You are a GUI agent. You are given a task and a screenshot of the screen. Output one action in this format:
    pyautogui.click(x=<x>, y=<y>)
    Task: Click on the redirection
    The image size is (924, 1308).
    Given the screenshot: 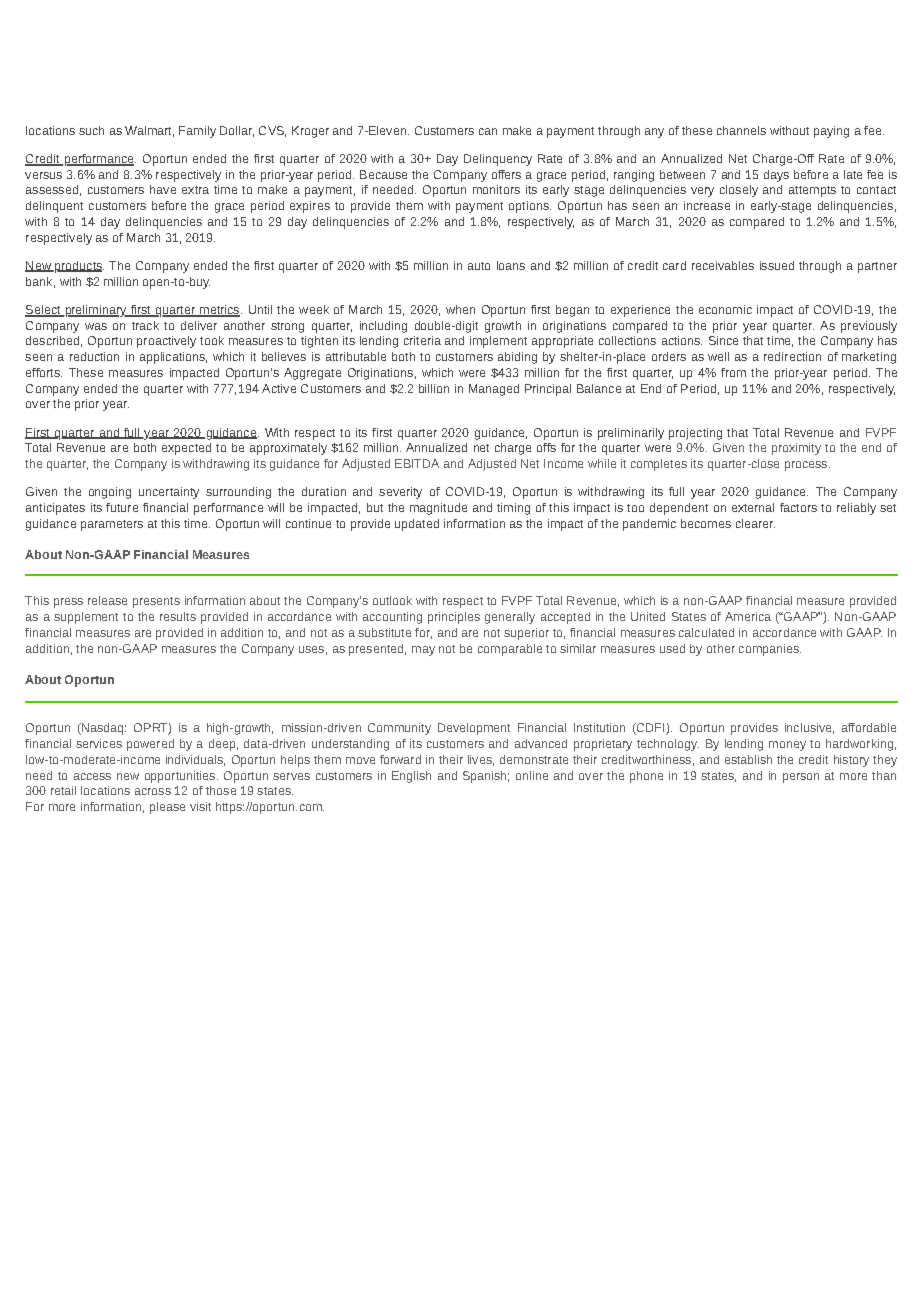 What is the action you would take?
    pyautogui.click(x=792, y=356)
